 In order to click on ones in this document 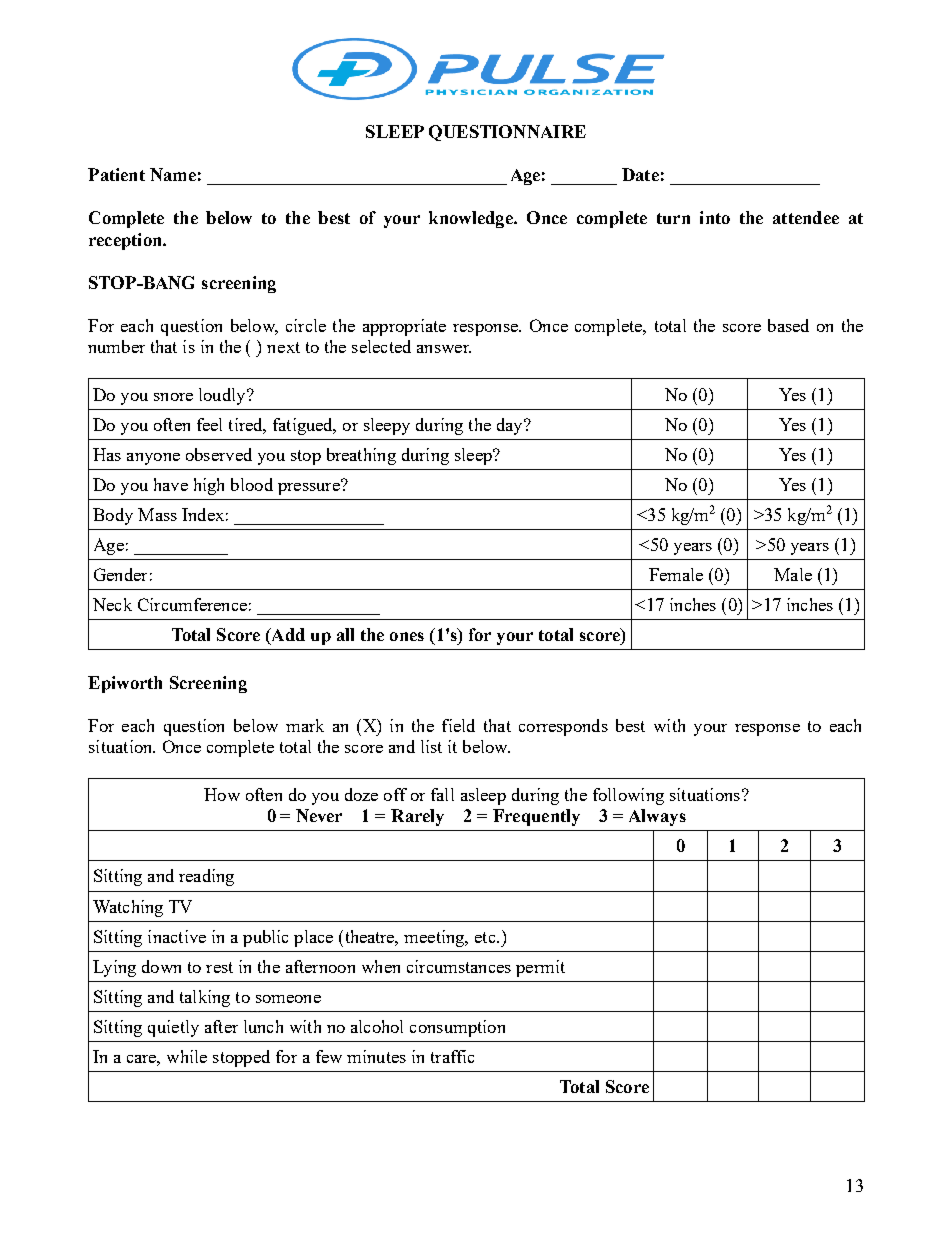, I will do `click(407, 636)`.
